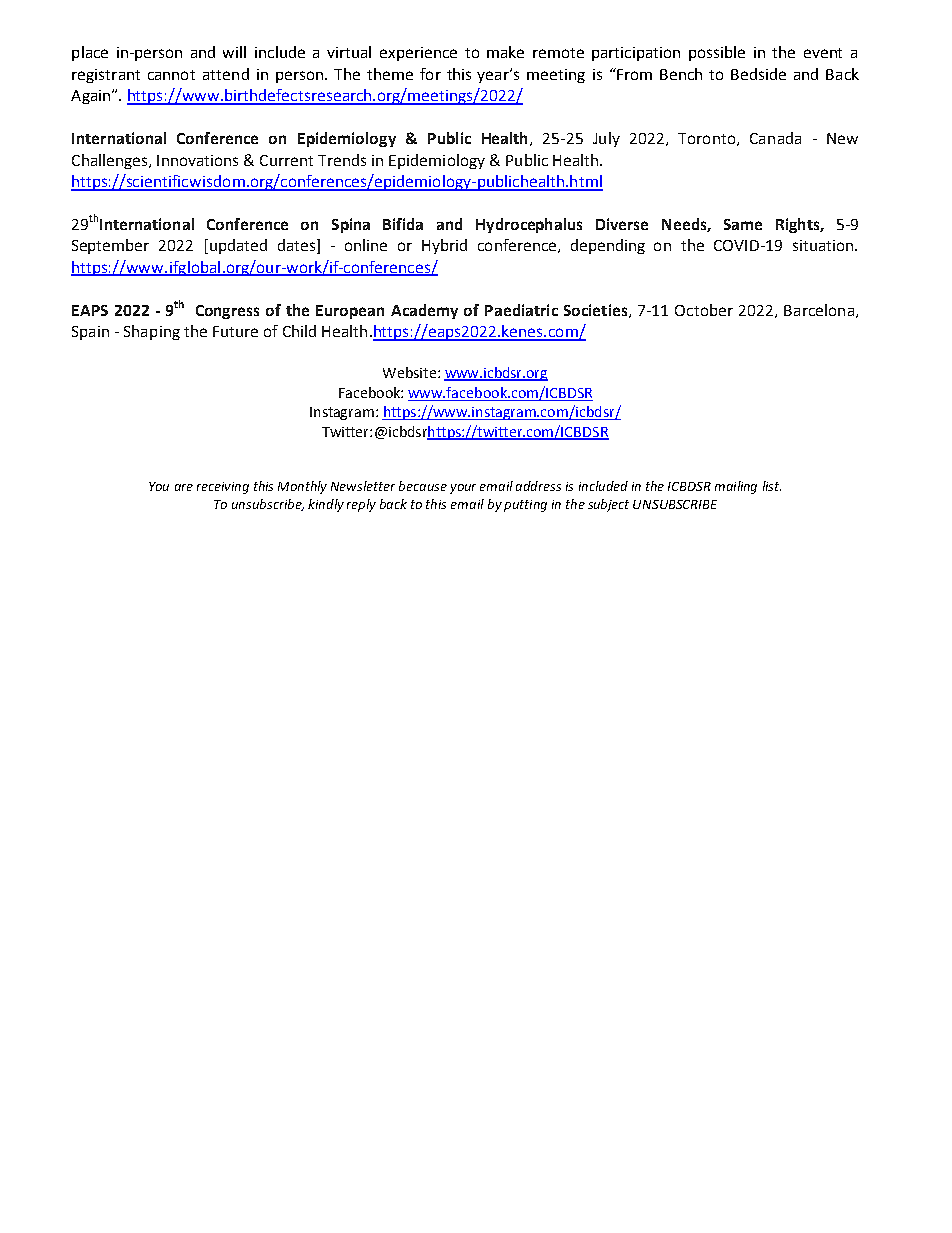 The width and height of the document is (952, 1233). I want to click on are, so click(184, 487).
